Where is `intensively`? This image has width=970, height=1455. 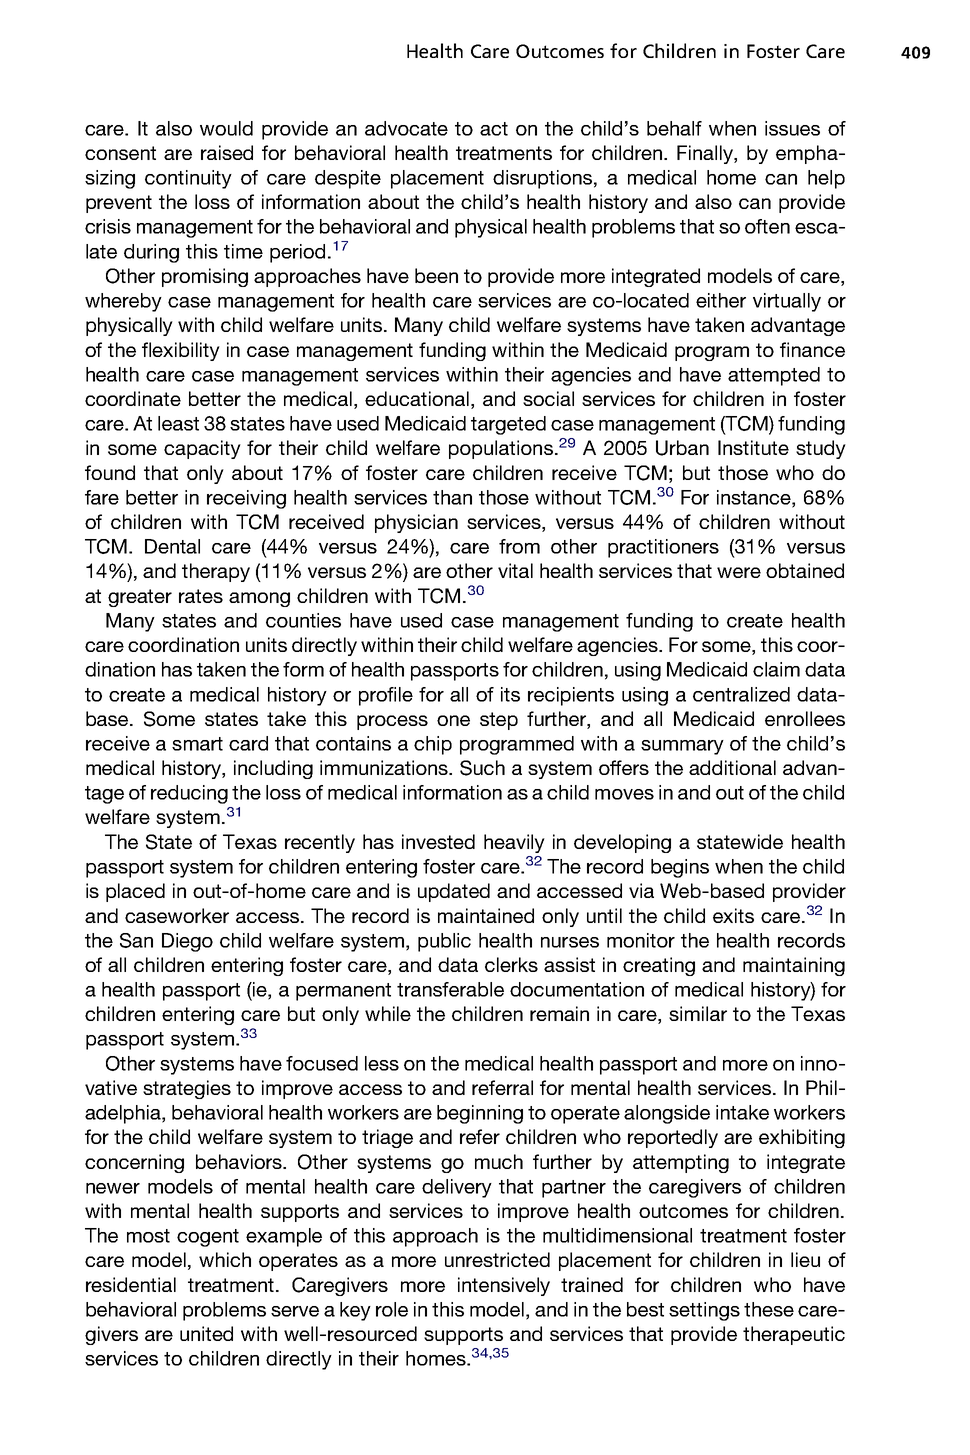 intensively is located at coordinates (504, 1286).
